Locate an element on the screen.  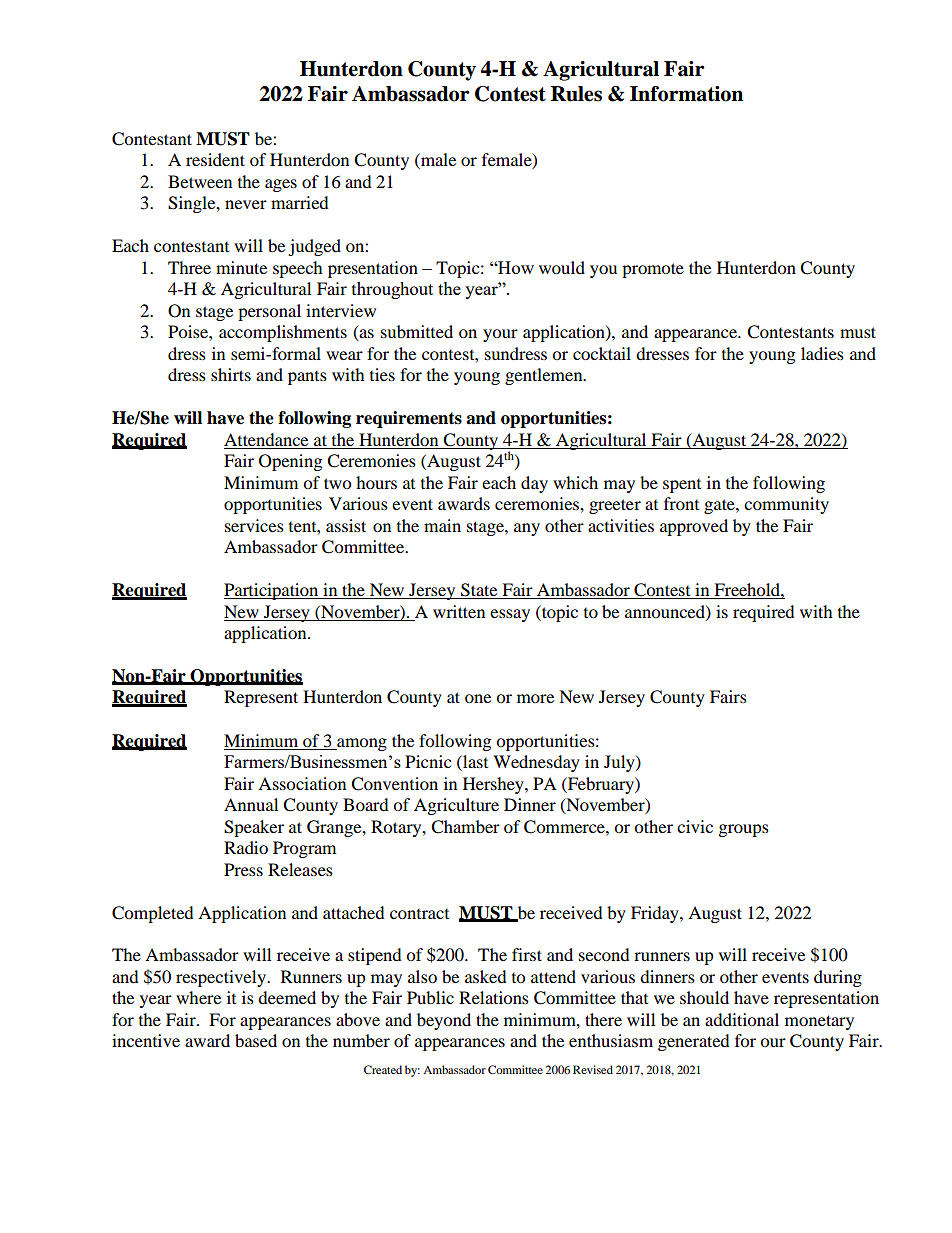
based is located at coordinates (256, 1040).
